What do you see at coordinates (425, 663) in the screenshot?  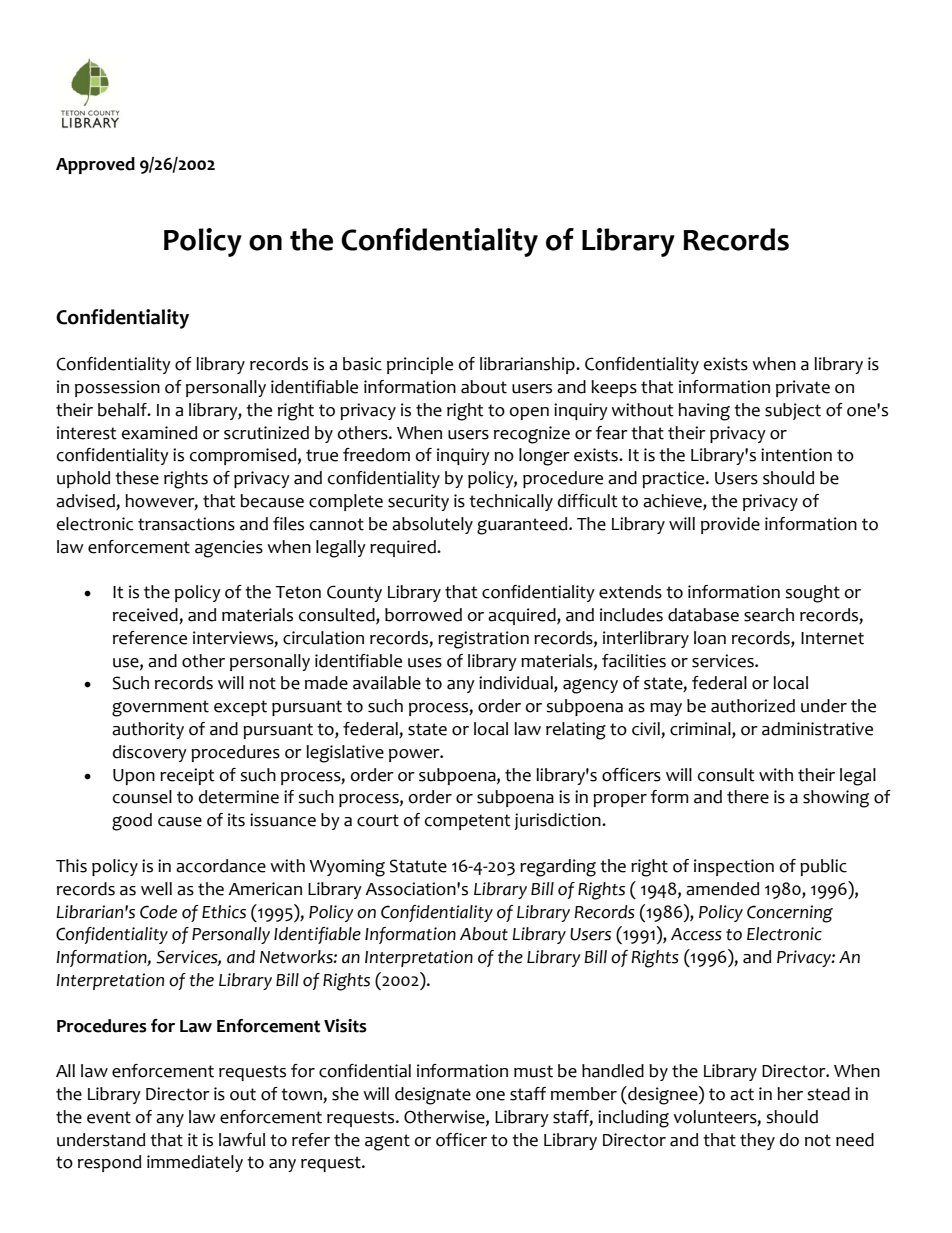 I see `uses` at bounding box center [425, 663].
